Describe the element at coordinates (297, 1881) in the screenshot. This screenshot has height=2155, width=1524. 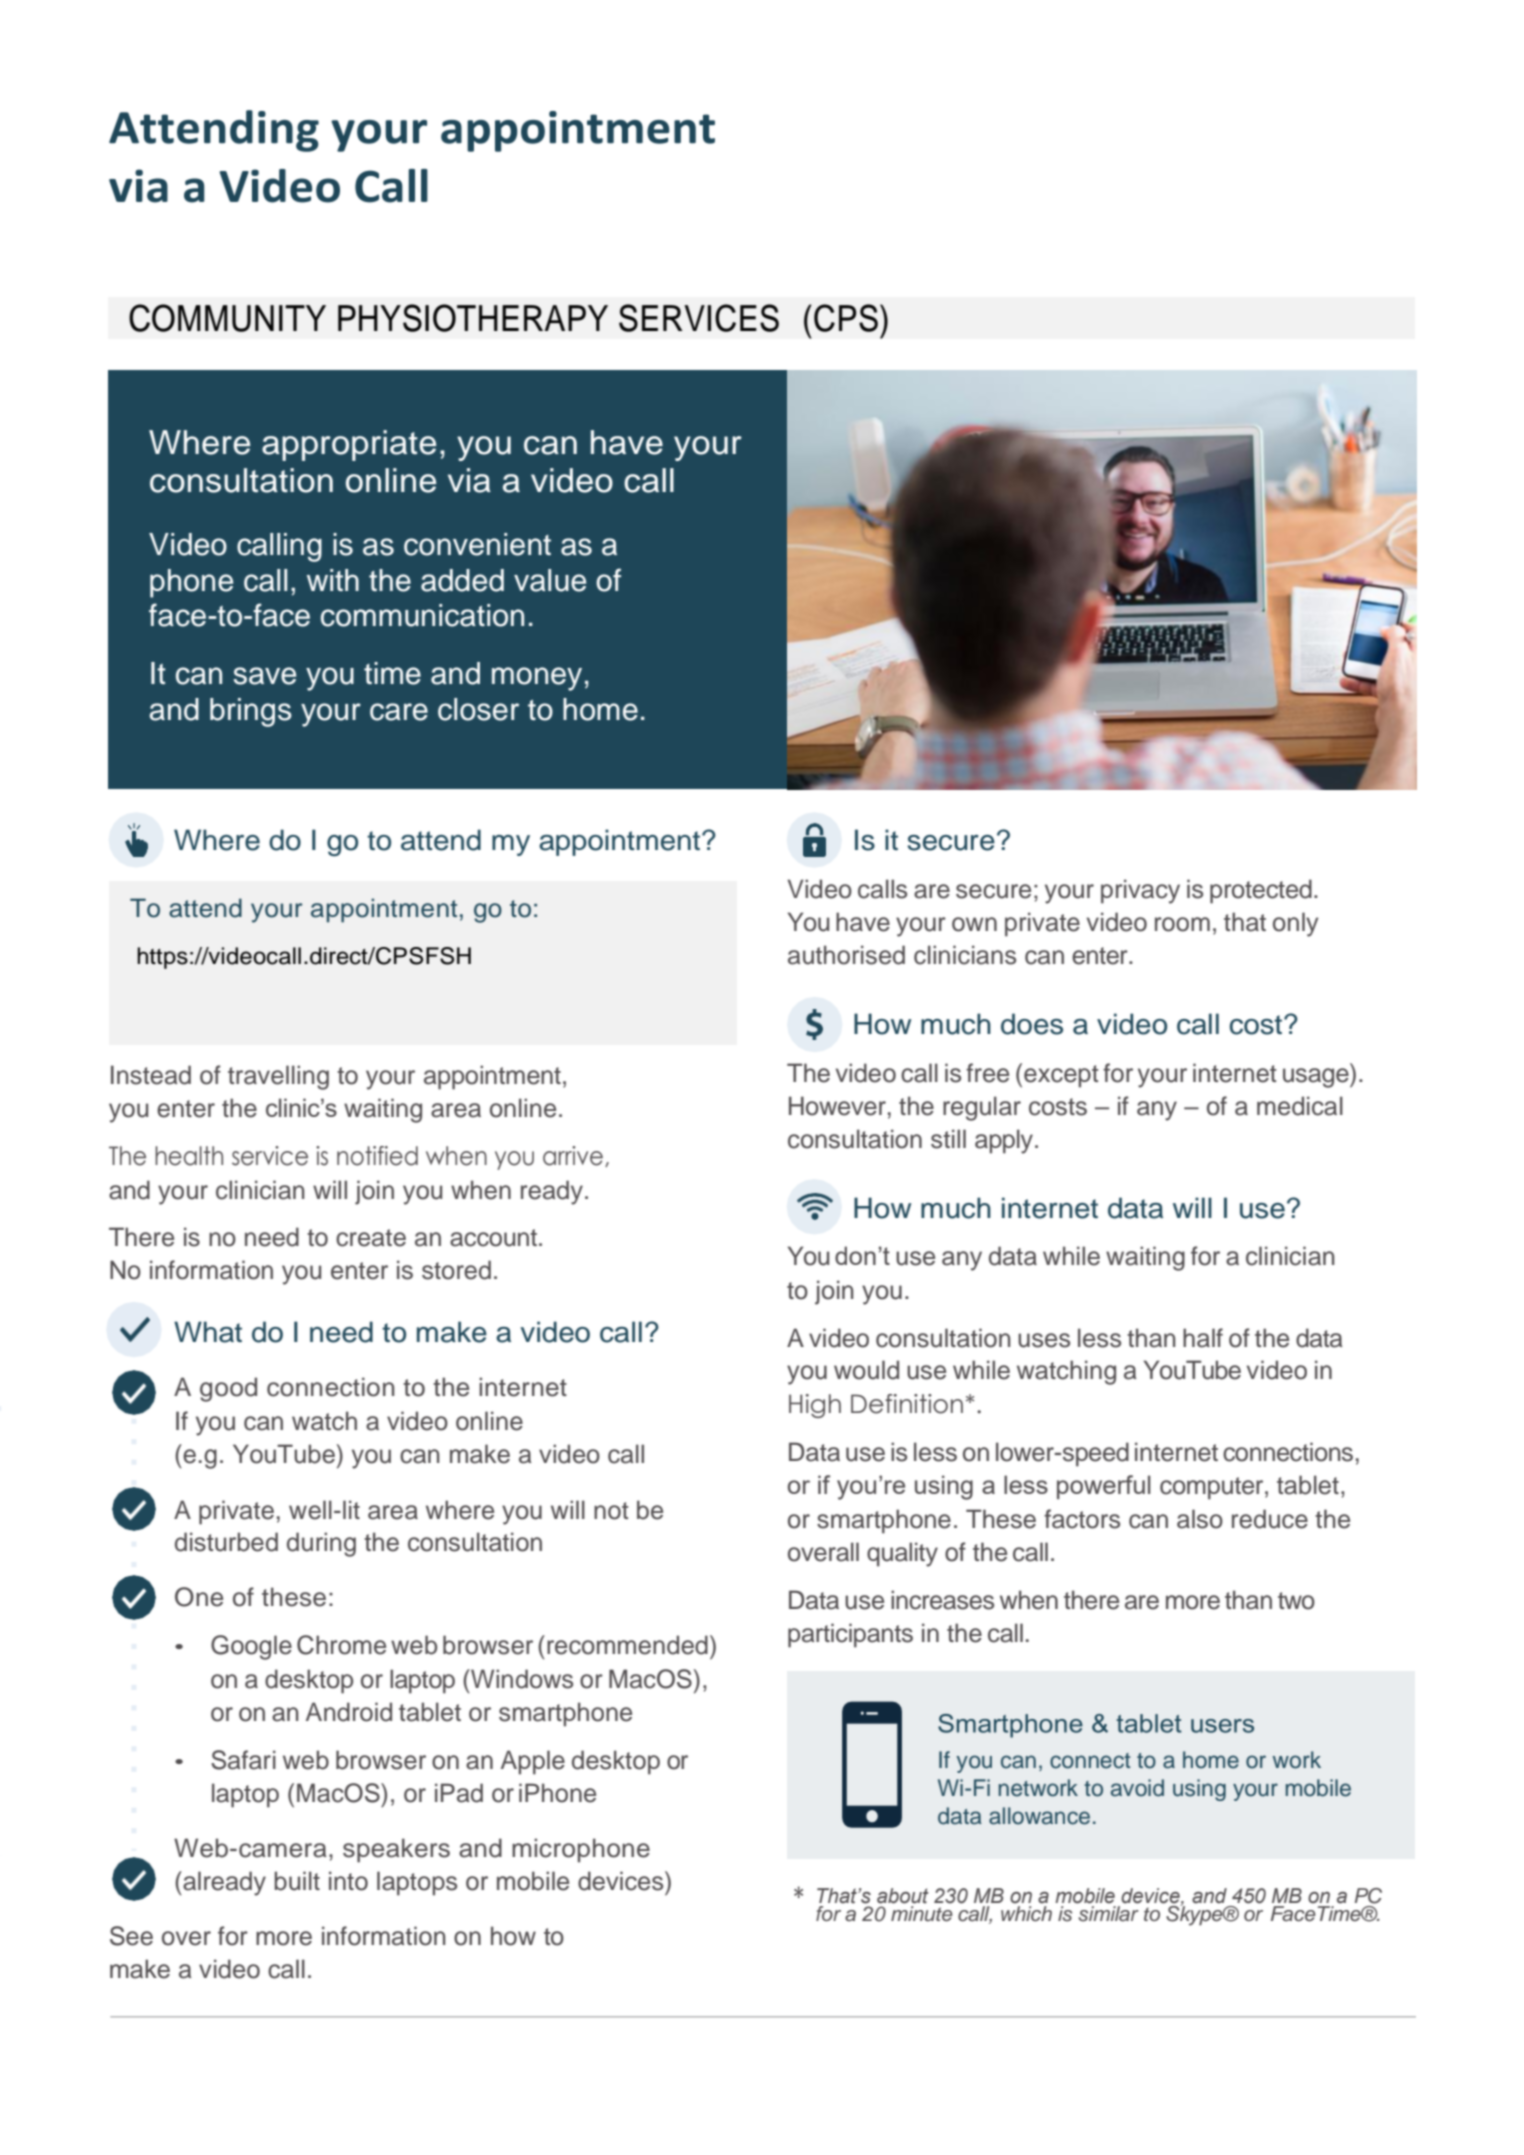
I see `built` at that location.
